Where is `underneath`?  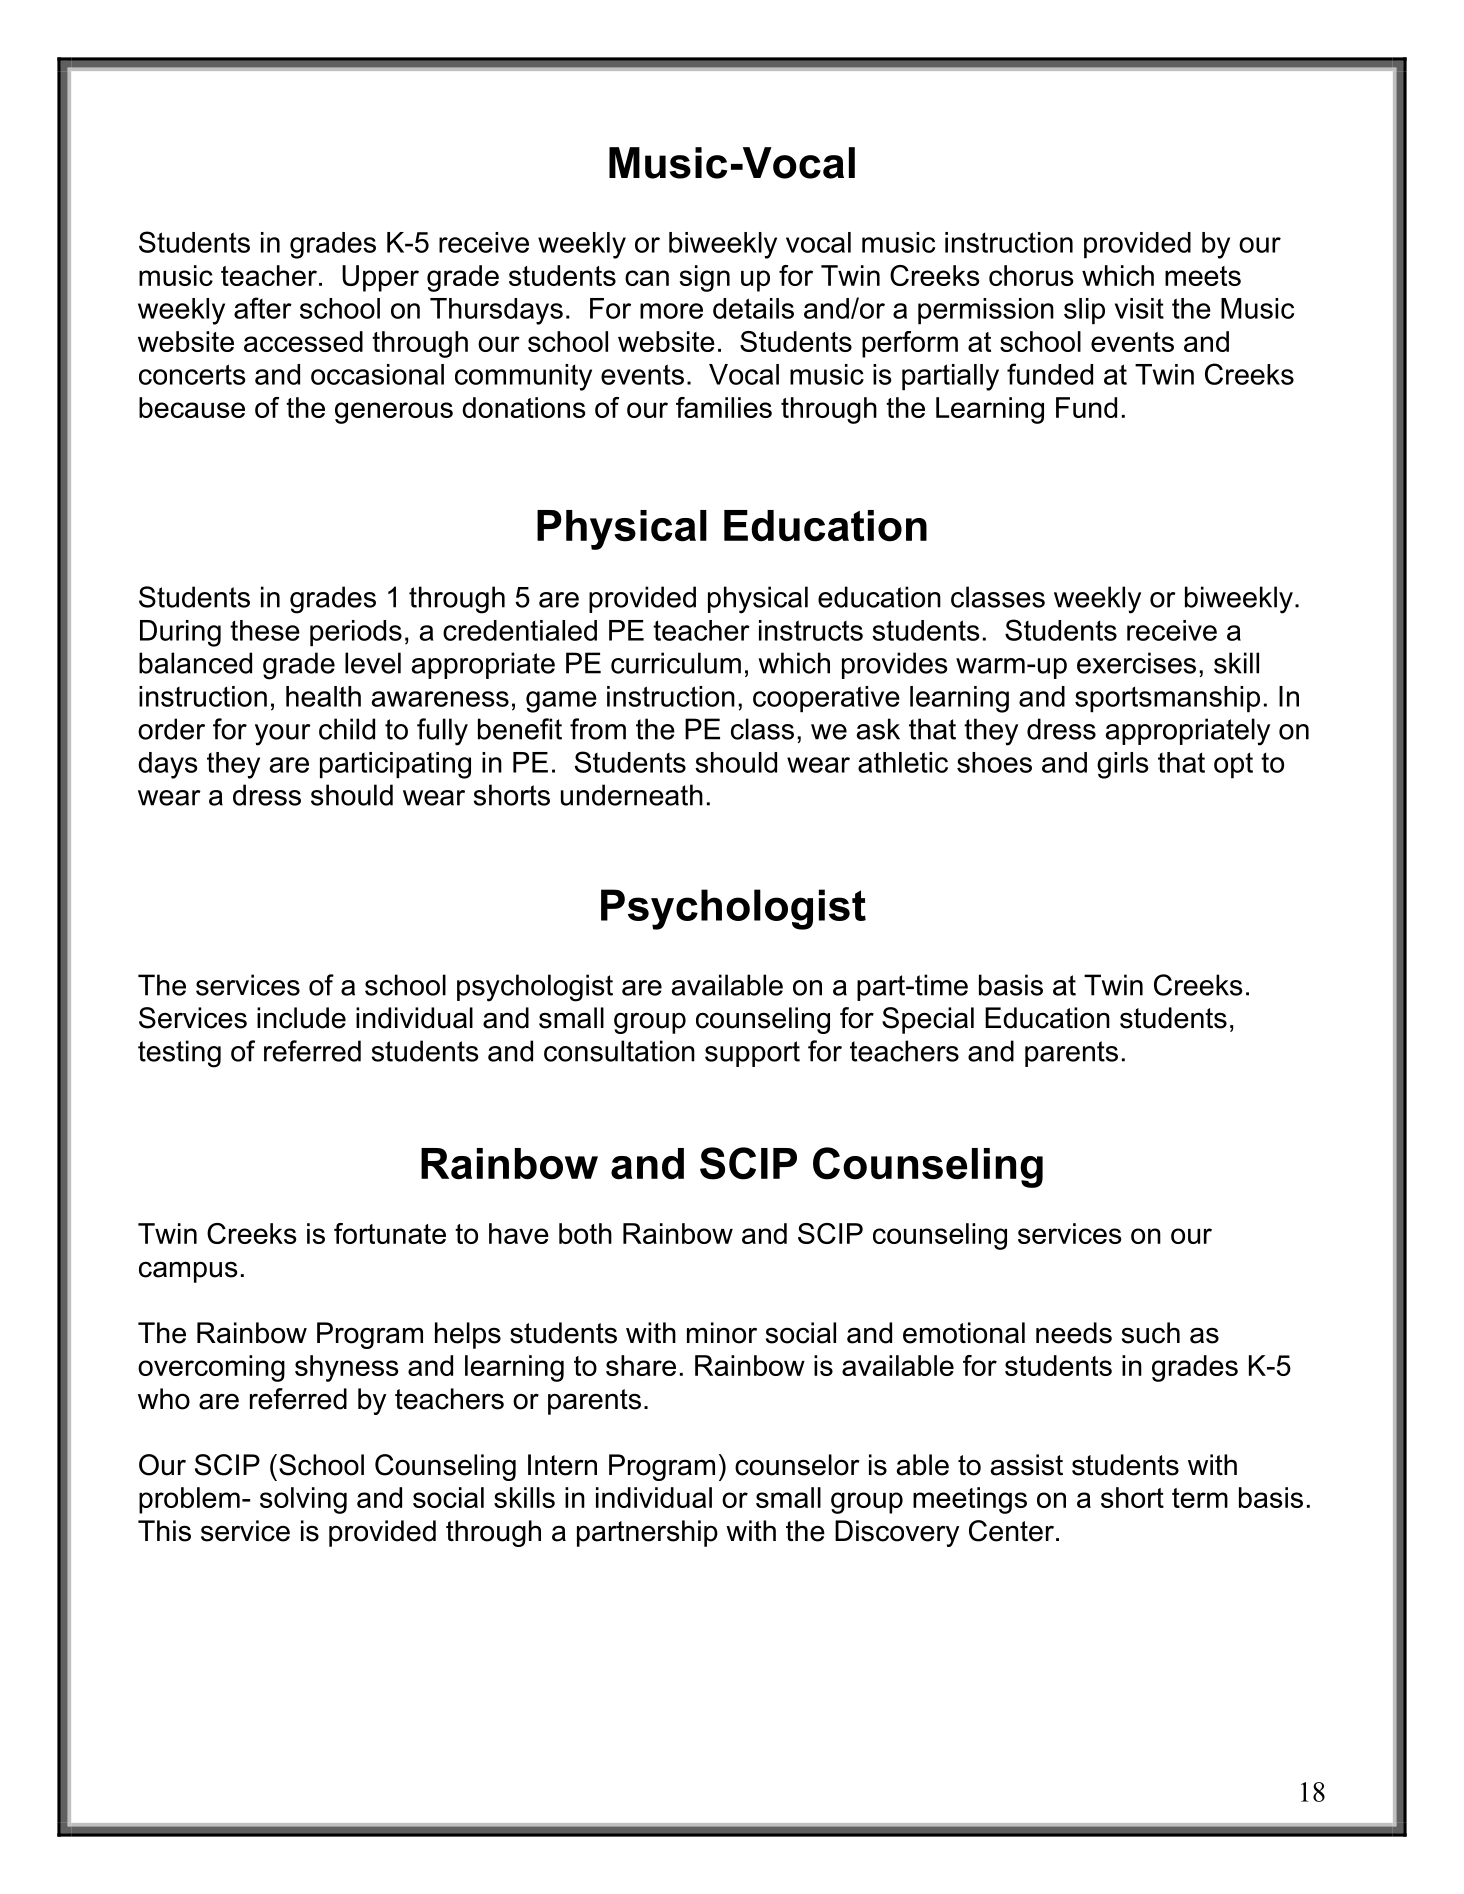
underneath is located at coordinates (632, 795).
